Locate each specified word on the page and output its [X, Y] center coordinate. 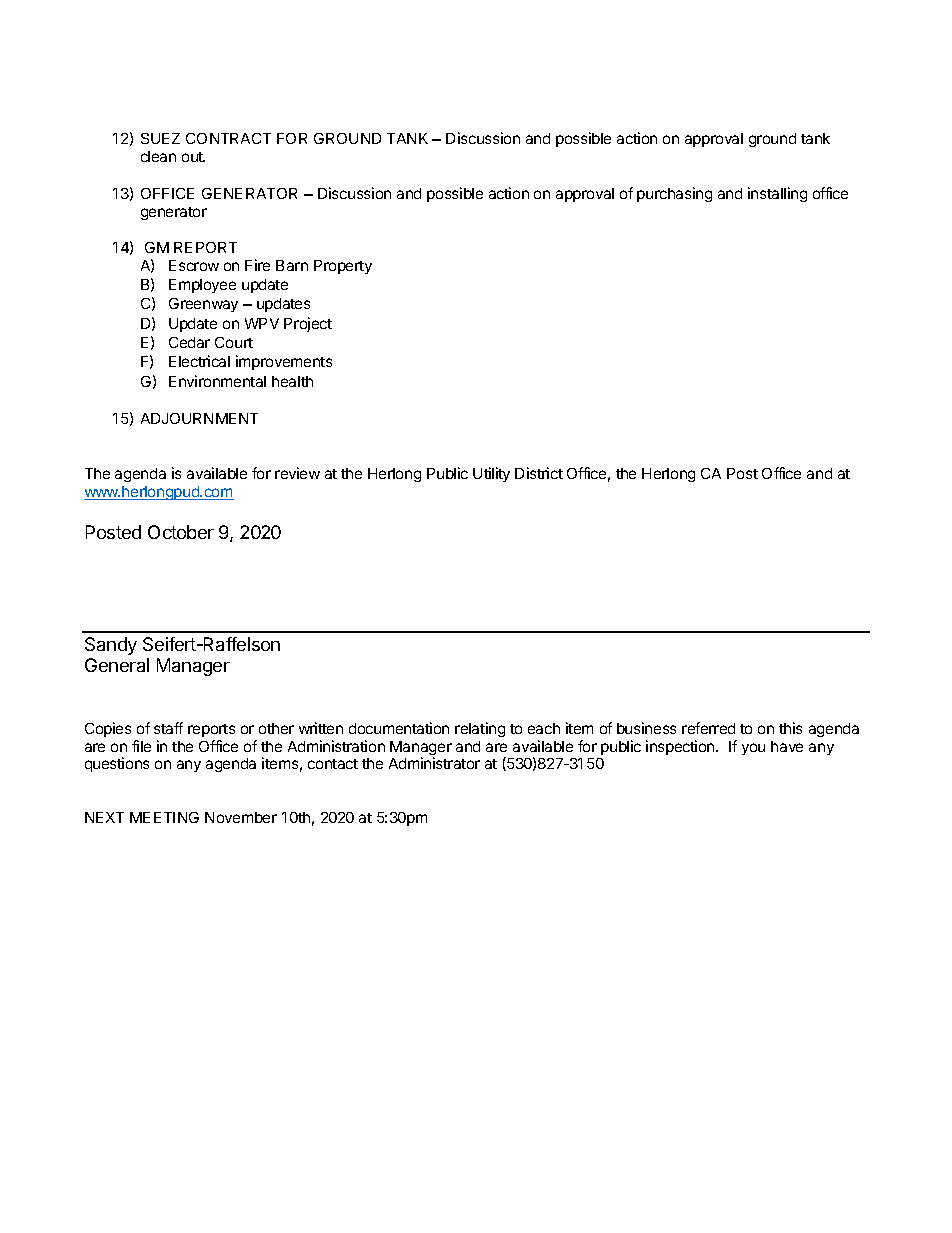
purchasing [674, 194]
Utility [491, 474]
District [539, 473]
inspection [681, 747]
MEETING [164, 817]
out [193, 157]
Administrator [434, 763]
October [181, 532]
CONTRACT [228, 138]
